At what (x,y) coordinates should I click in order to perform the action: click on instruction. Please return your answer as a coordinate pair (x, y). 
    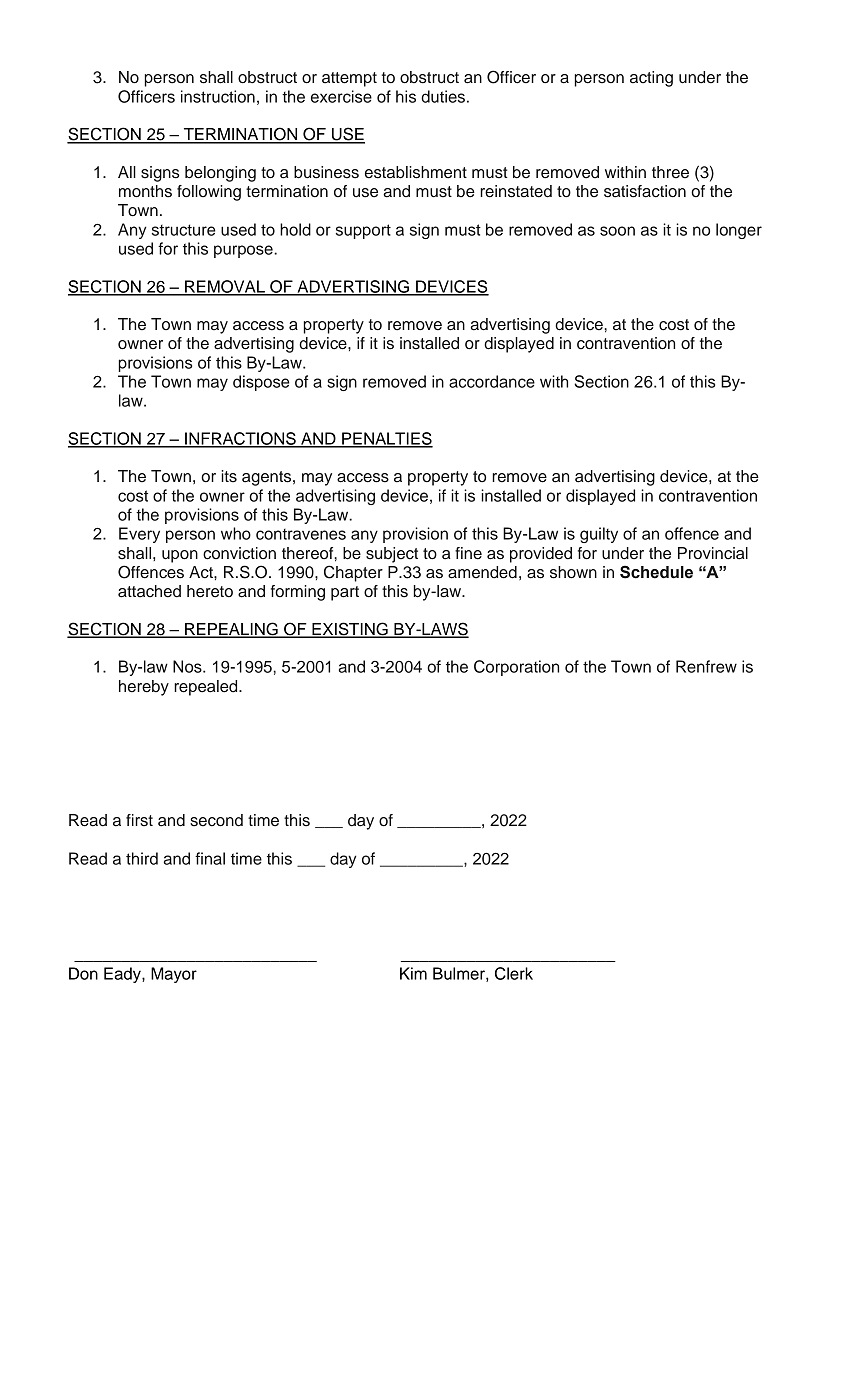
    Looking at the image, I should click on (218, 96).
